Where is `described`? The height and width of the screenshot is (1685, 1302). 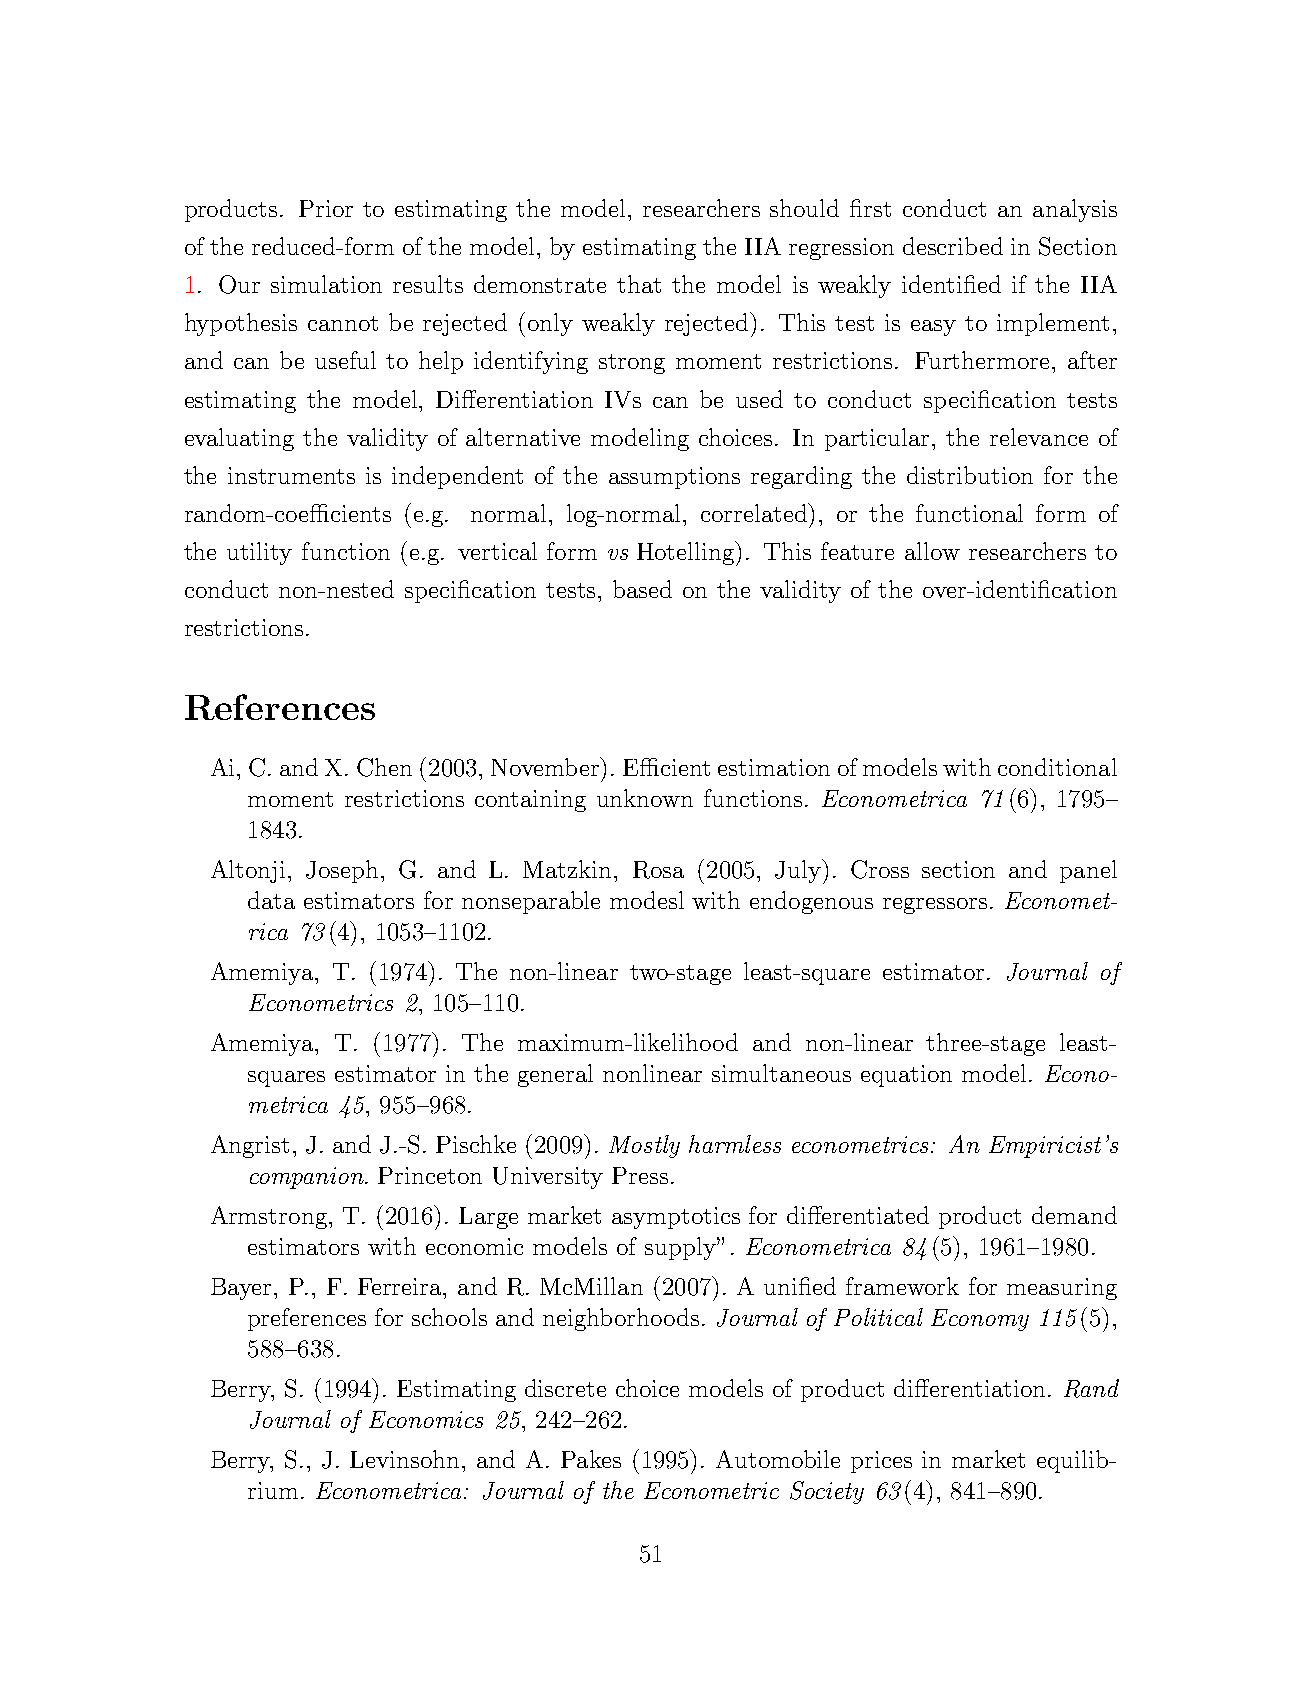
described is located at coordinates (953, 246).
